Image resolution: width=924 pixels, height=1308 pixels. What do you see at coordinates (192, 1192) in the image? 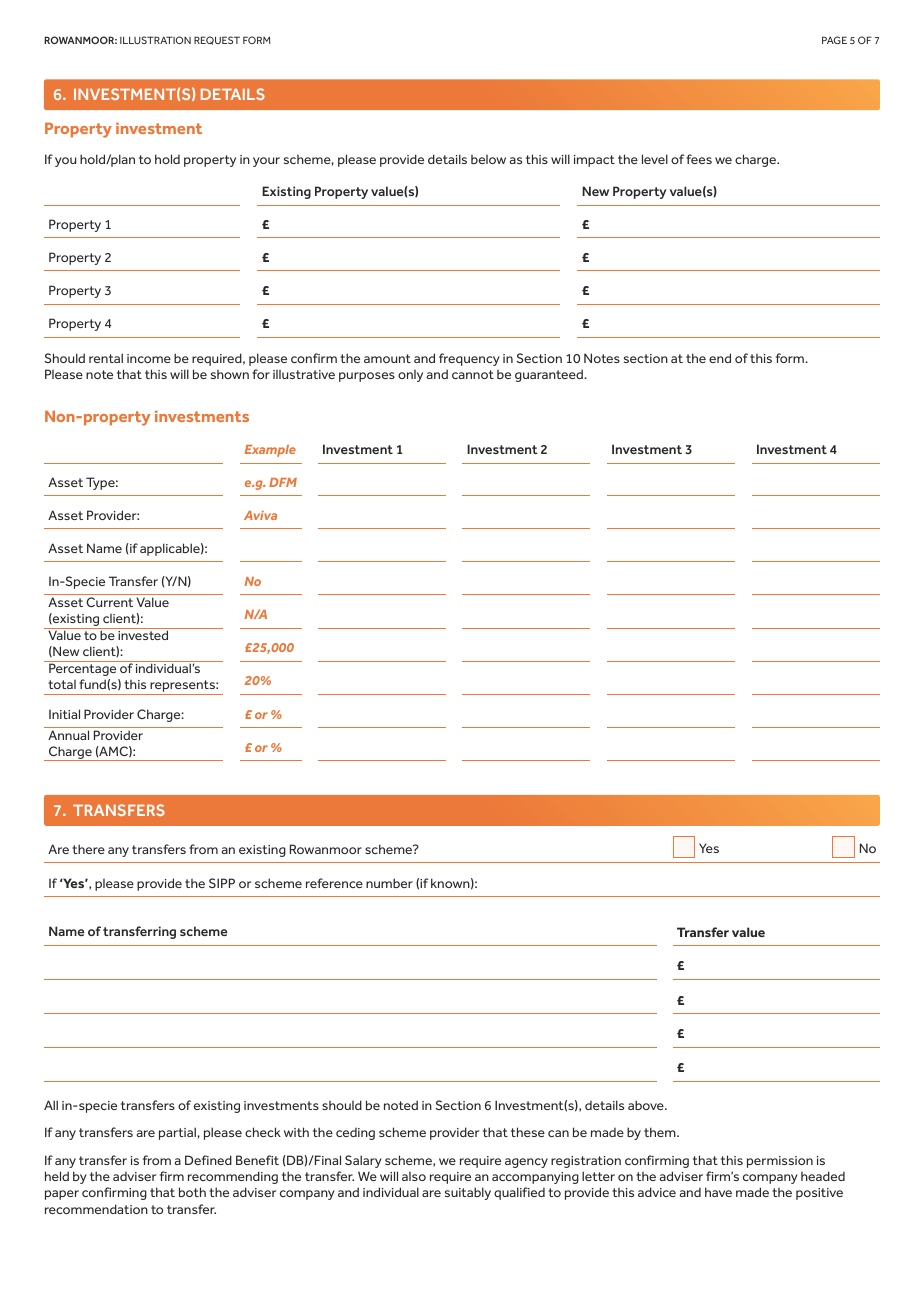
I see `both` at bounding box center [192, 1192].
